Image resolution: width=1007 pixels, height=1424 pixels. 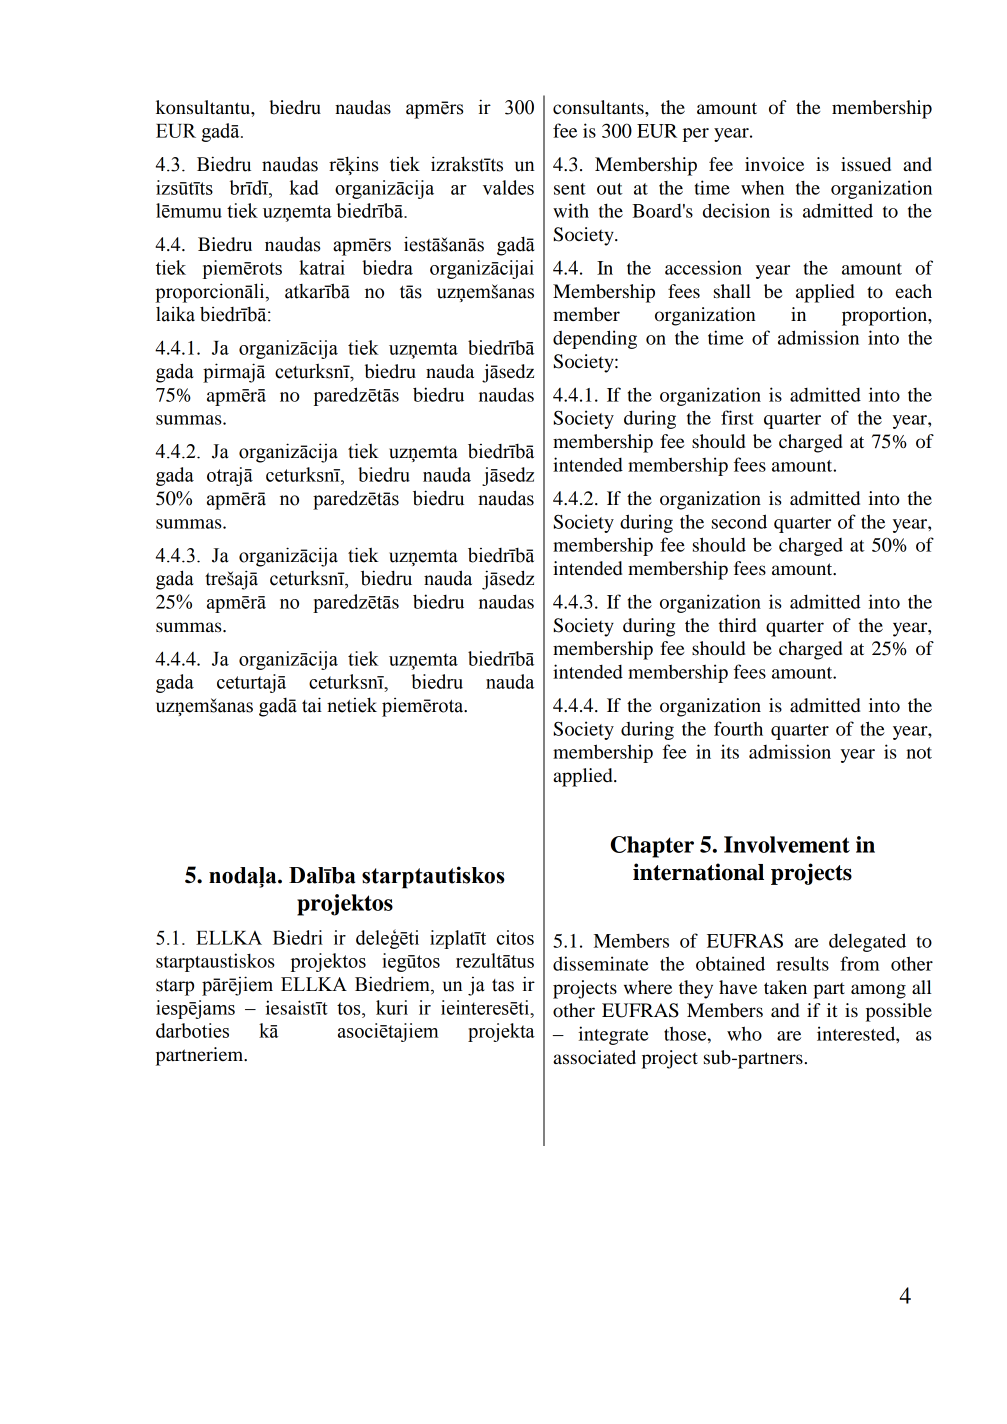 What do you see at coordinates (652, 847) in the document?
I see `Chapter` at bounding box center [652, 847].
